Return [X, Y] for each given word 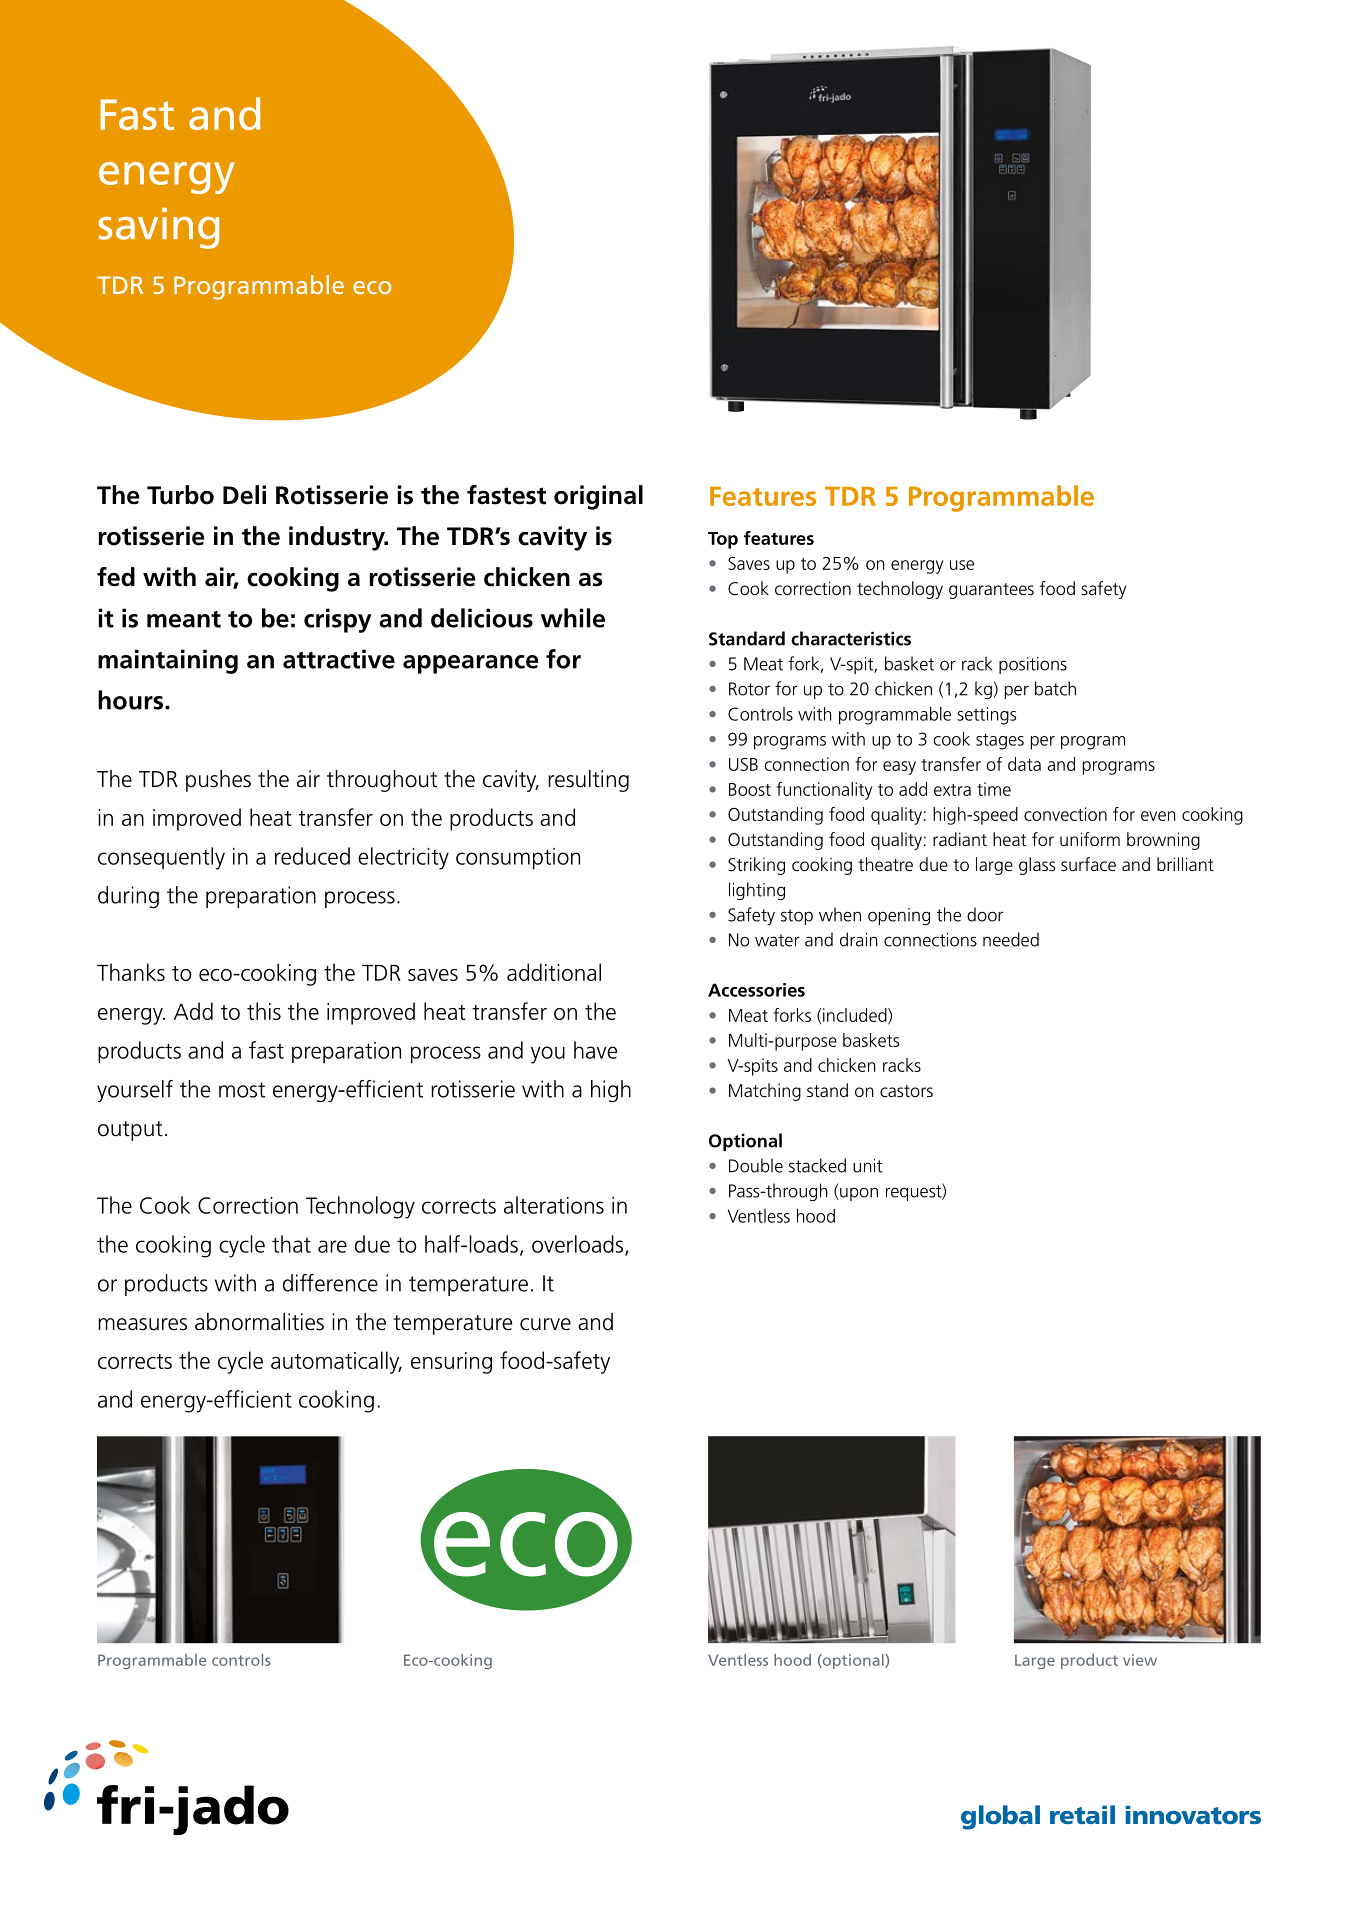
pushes [218, 781]
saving [158, 228]
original [598, 497]
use [962, 565]
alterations [554, 1205]
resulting [588, 781]
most [242, 1090]
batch [1055, 688]
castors [906, 1091]
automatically [336, 1362]
